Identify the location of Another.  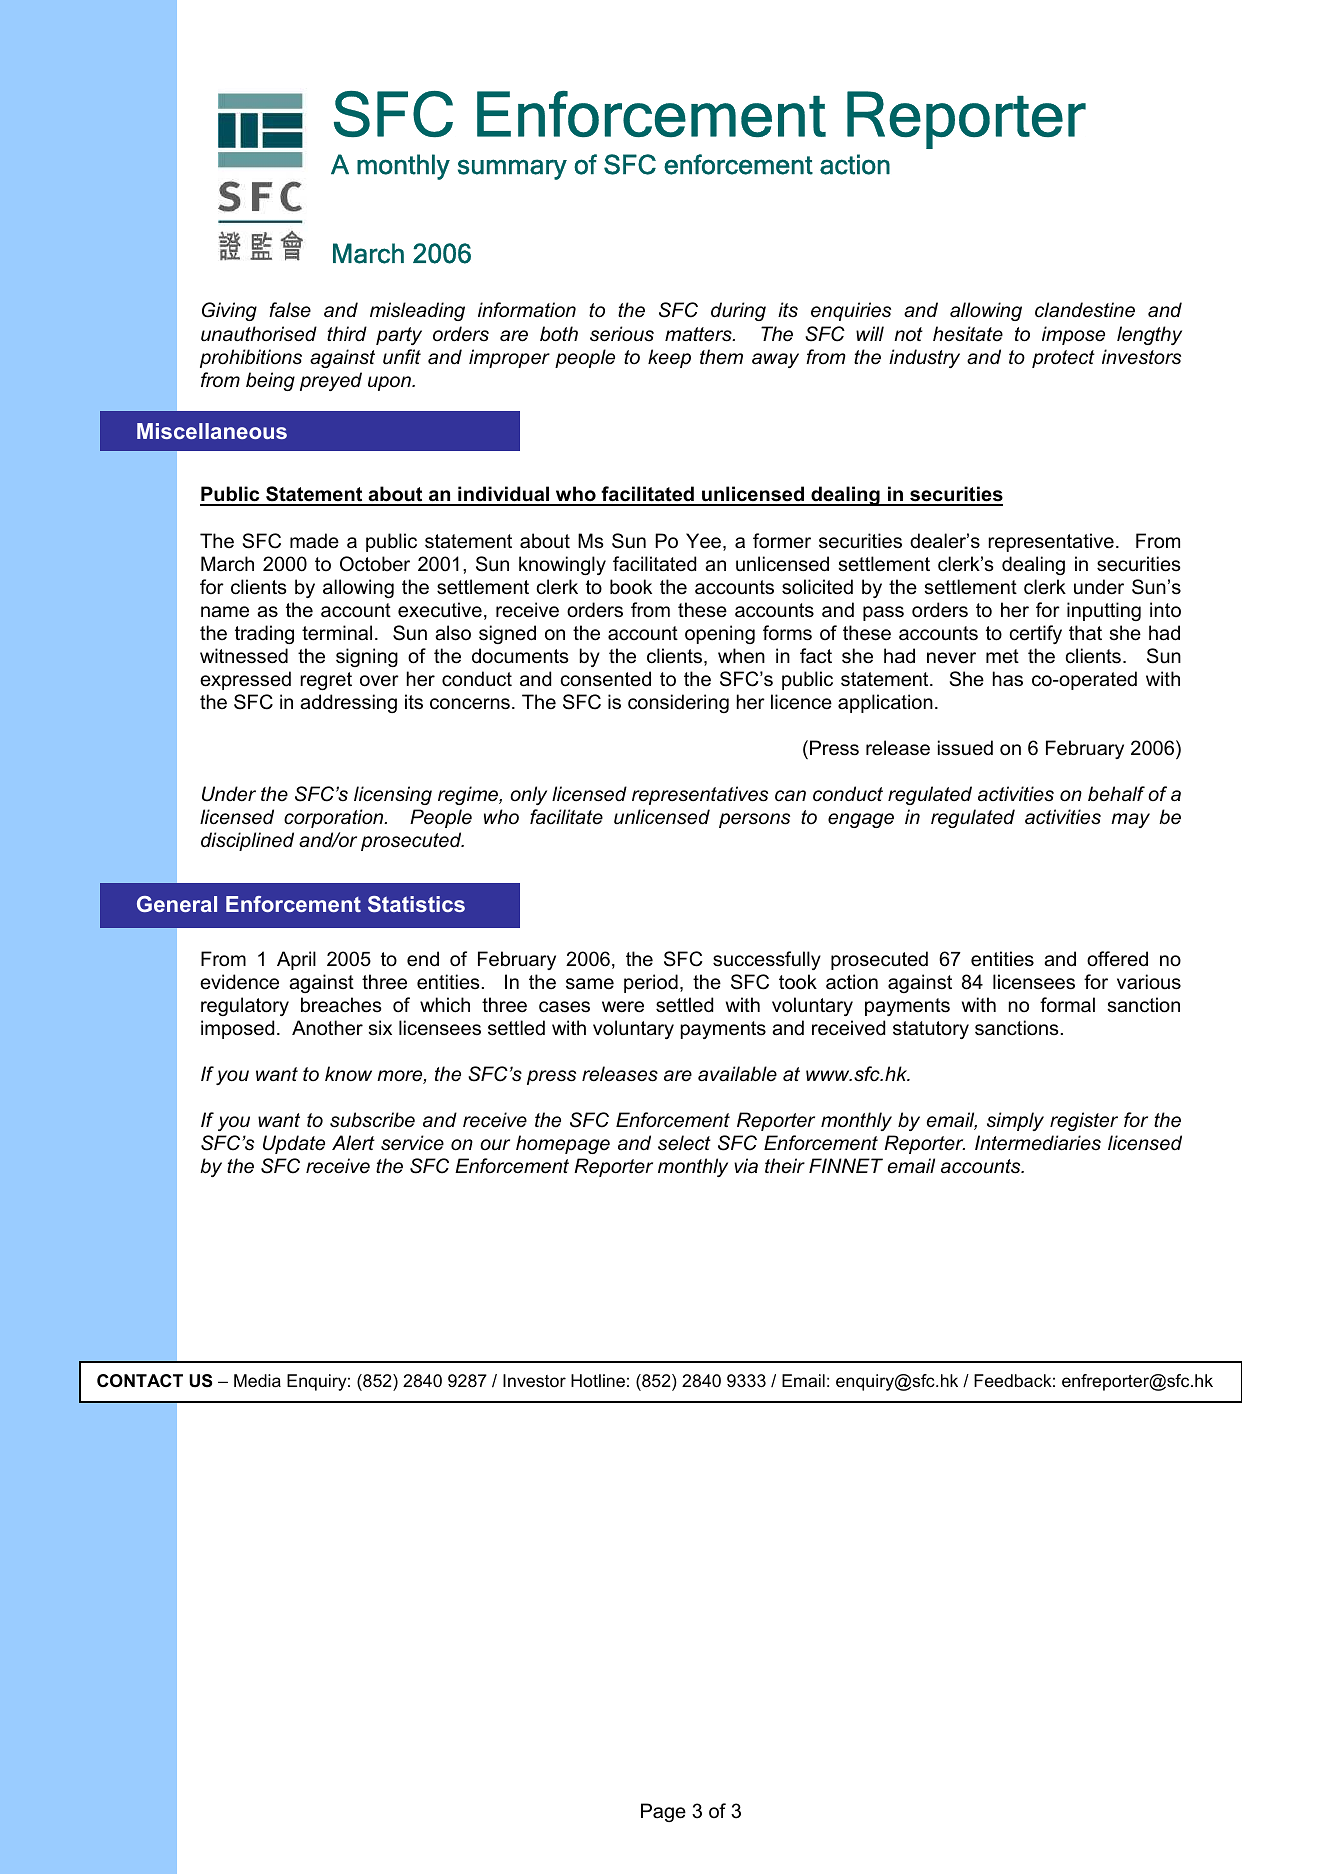
(327, 1028).
